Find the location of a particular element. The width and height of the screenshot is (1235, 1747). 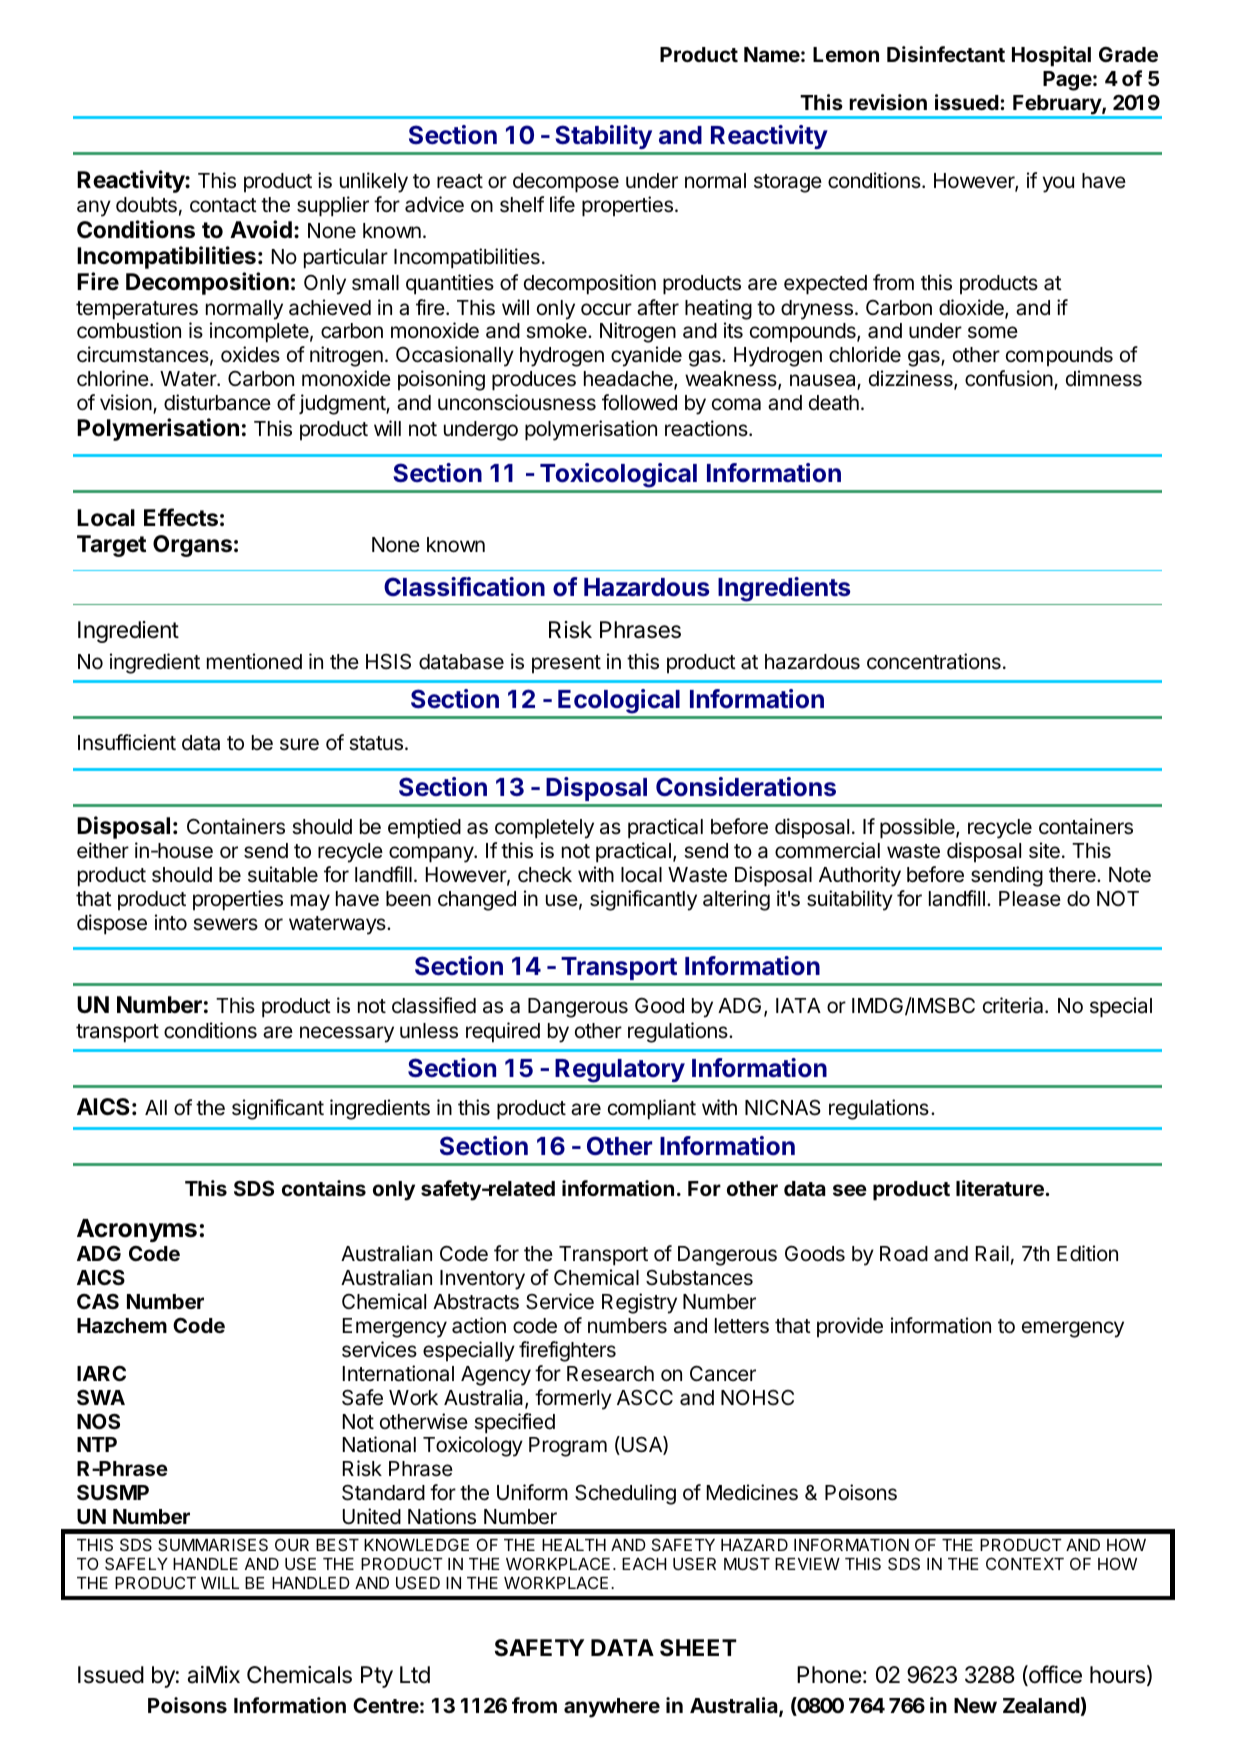

SUMMARISES is located at coordinates (213, 1544).
